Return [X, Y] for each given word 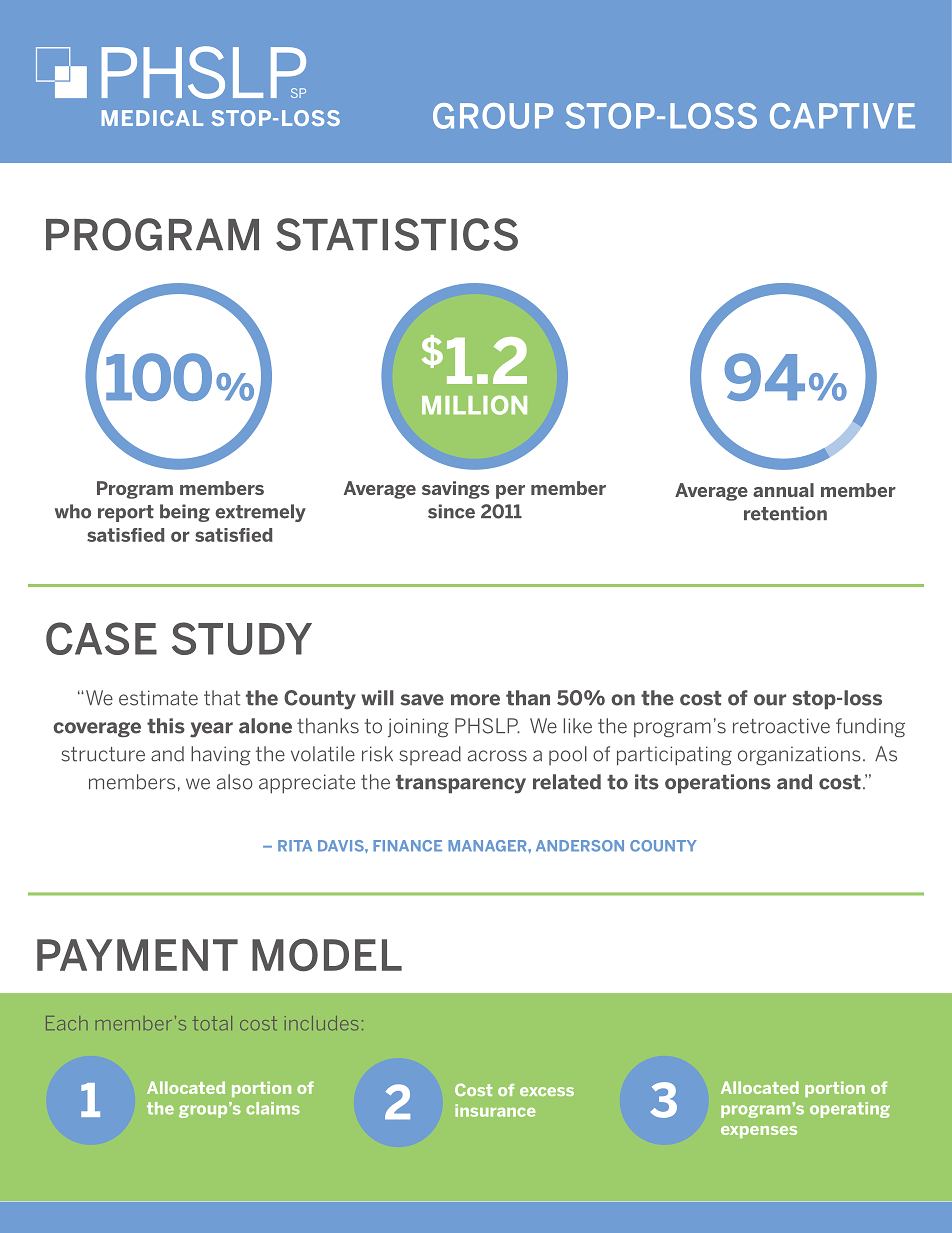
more [475, 700]
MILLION [474, 405]
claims [273, 1108]
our [770, 700]
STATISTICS [397, 234]
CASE [101, 638]
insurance [495, 1110]
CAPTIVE [842, 116]
